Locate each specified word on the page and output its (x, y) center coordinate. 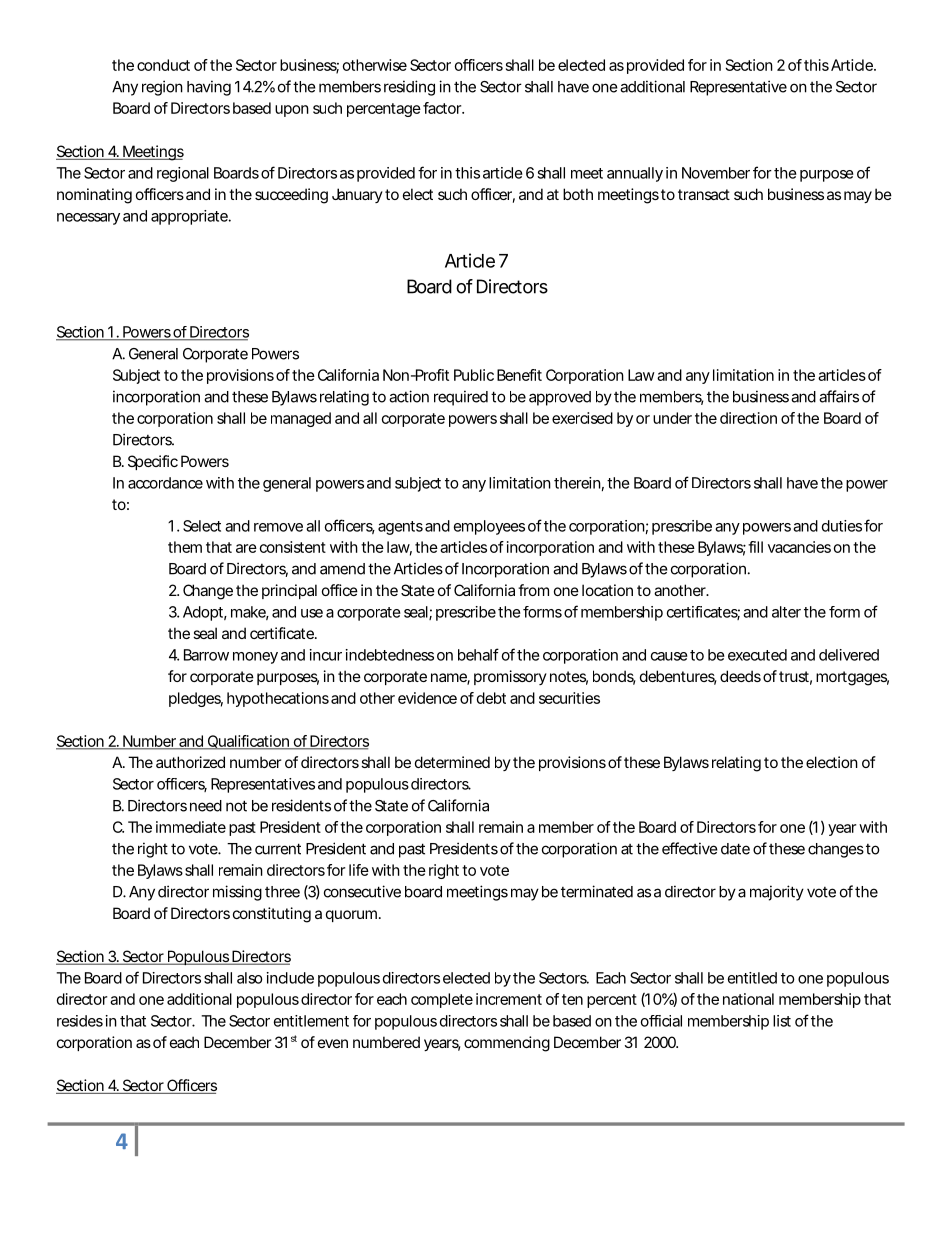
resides (80, 1021)
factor (443, 108)
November (716, 173)
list (782, 1021)
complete (442, 1000)
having (209, 88)
